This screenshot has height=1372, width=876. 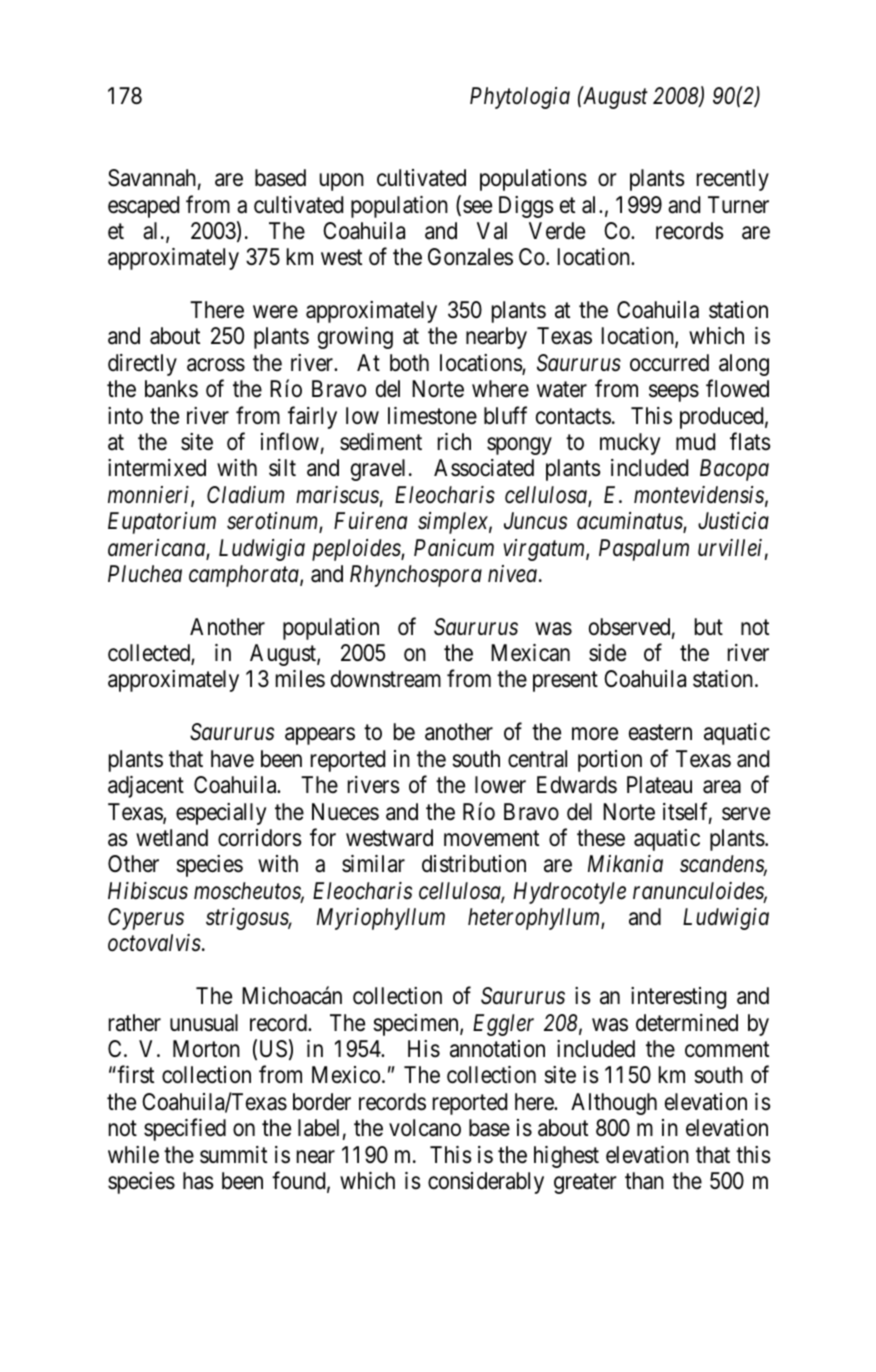 What do you see at coordinates (386, 679) in the screenshot?
I see `downstream` at bounding box center [386, 679].
